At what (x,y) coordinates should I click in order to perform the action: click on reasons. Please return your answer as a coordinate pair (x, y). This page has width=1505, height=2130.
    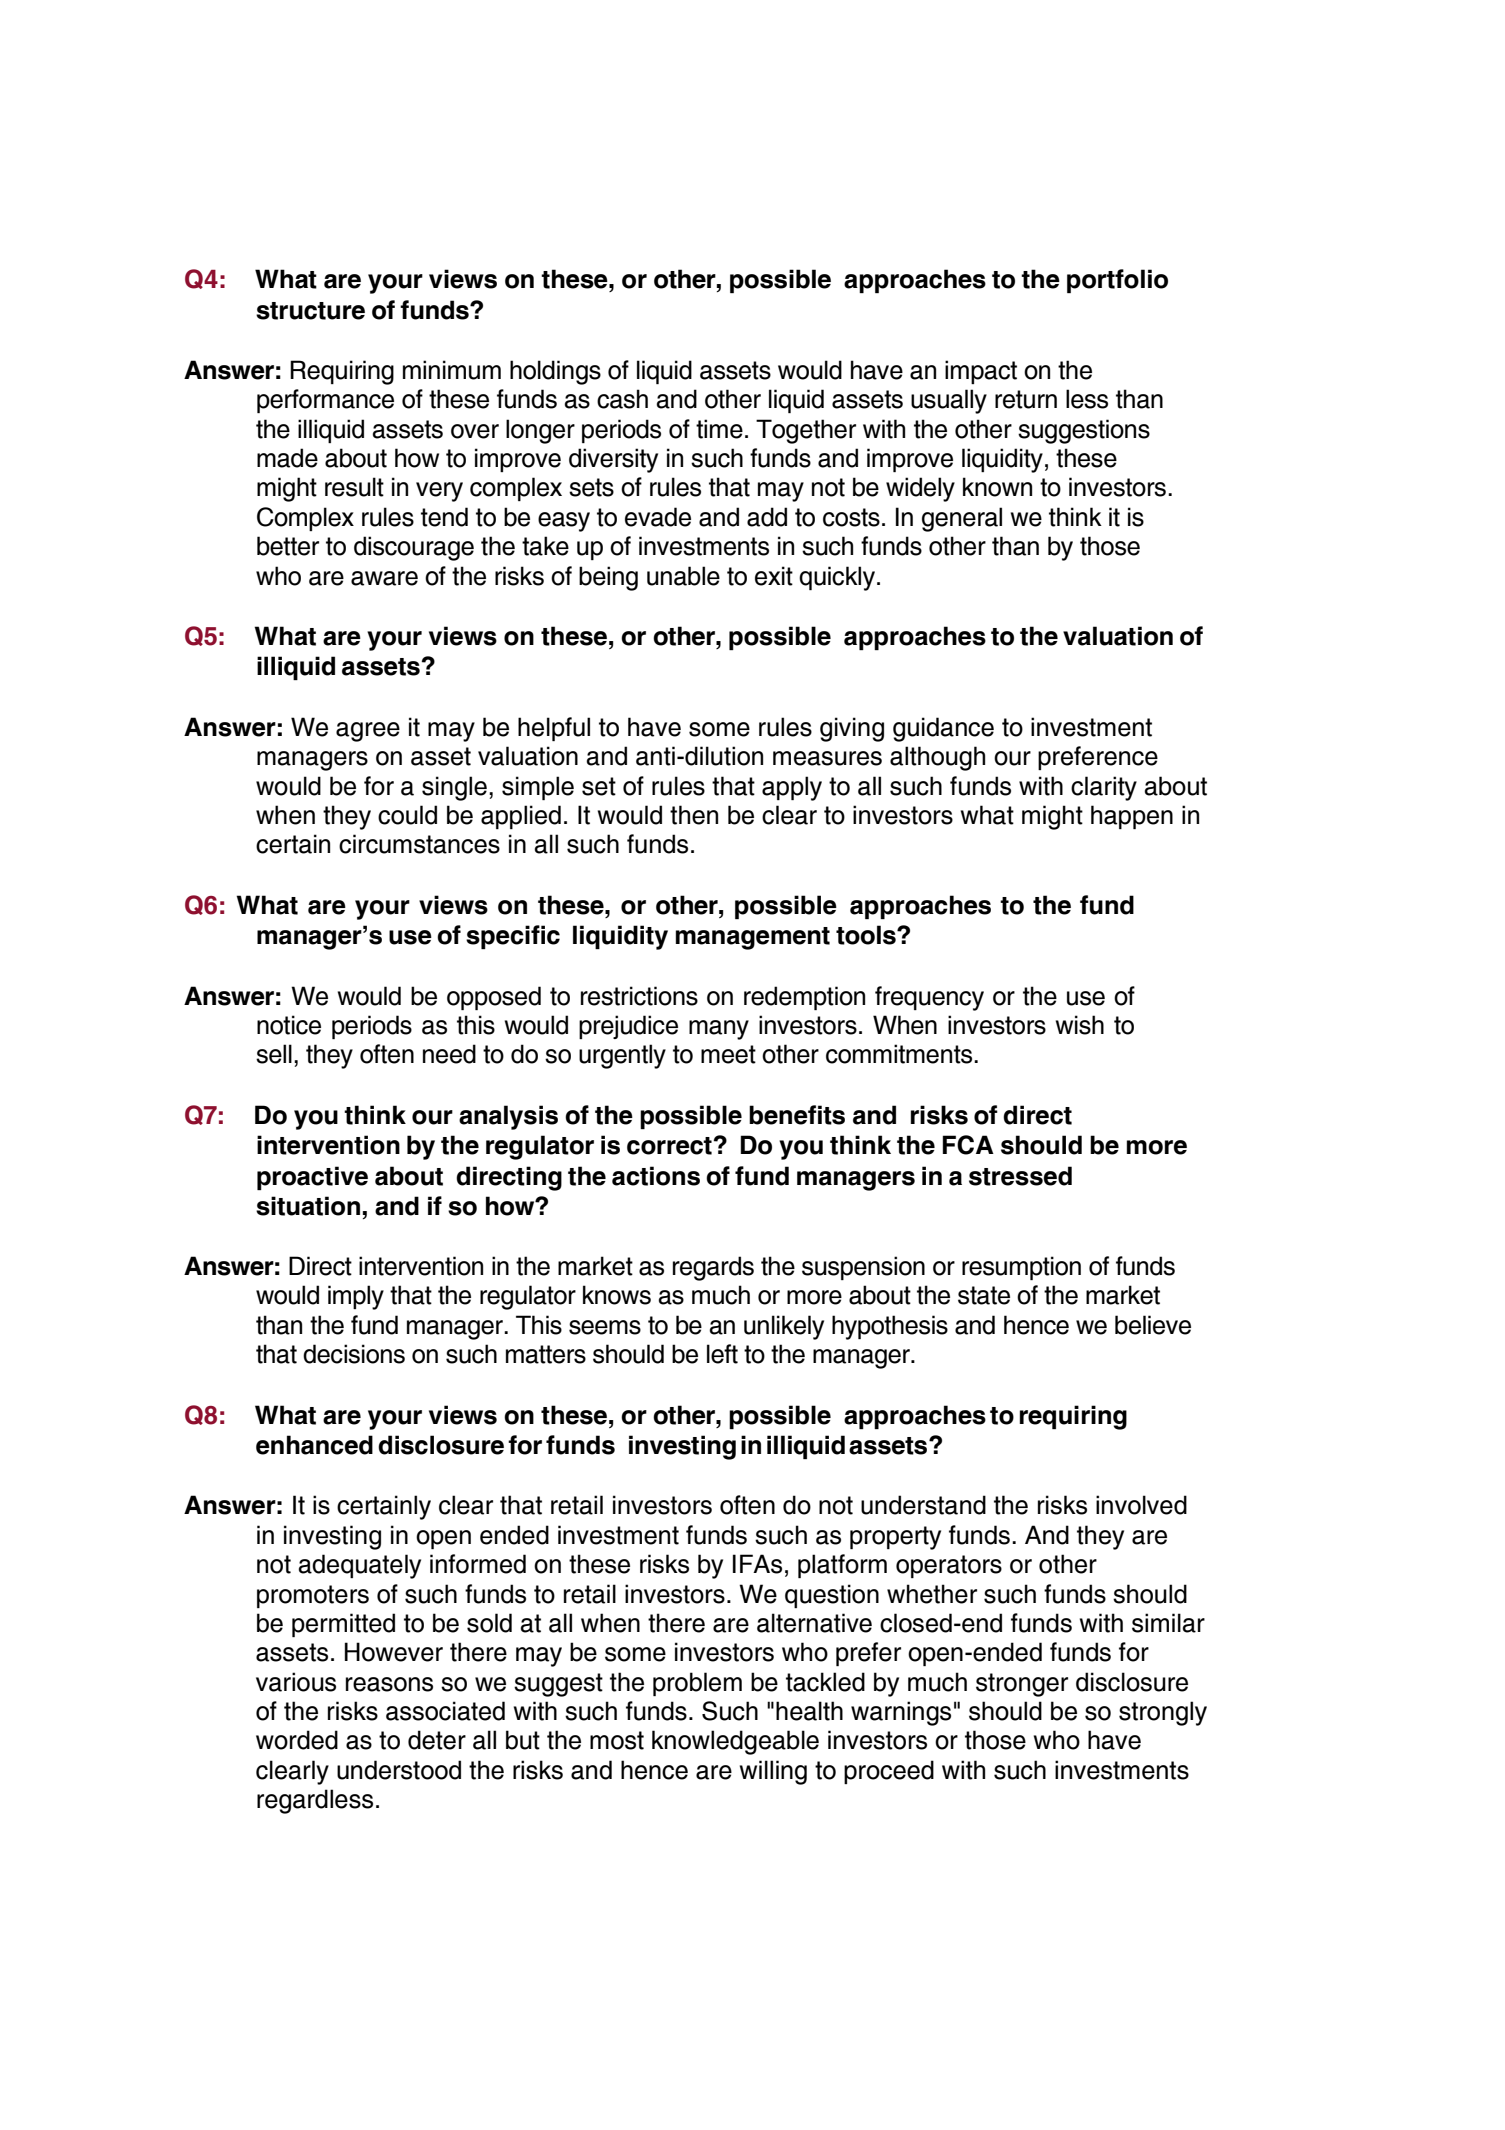
    Looking at the image, I should click on (389, 1684).
